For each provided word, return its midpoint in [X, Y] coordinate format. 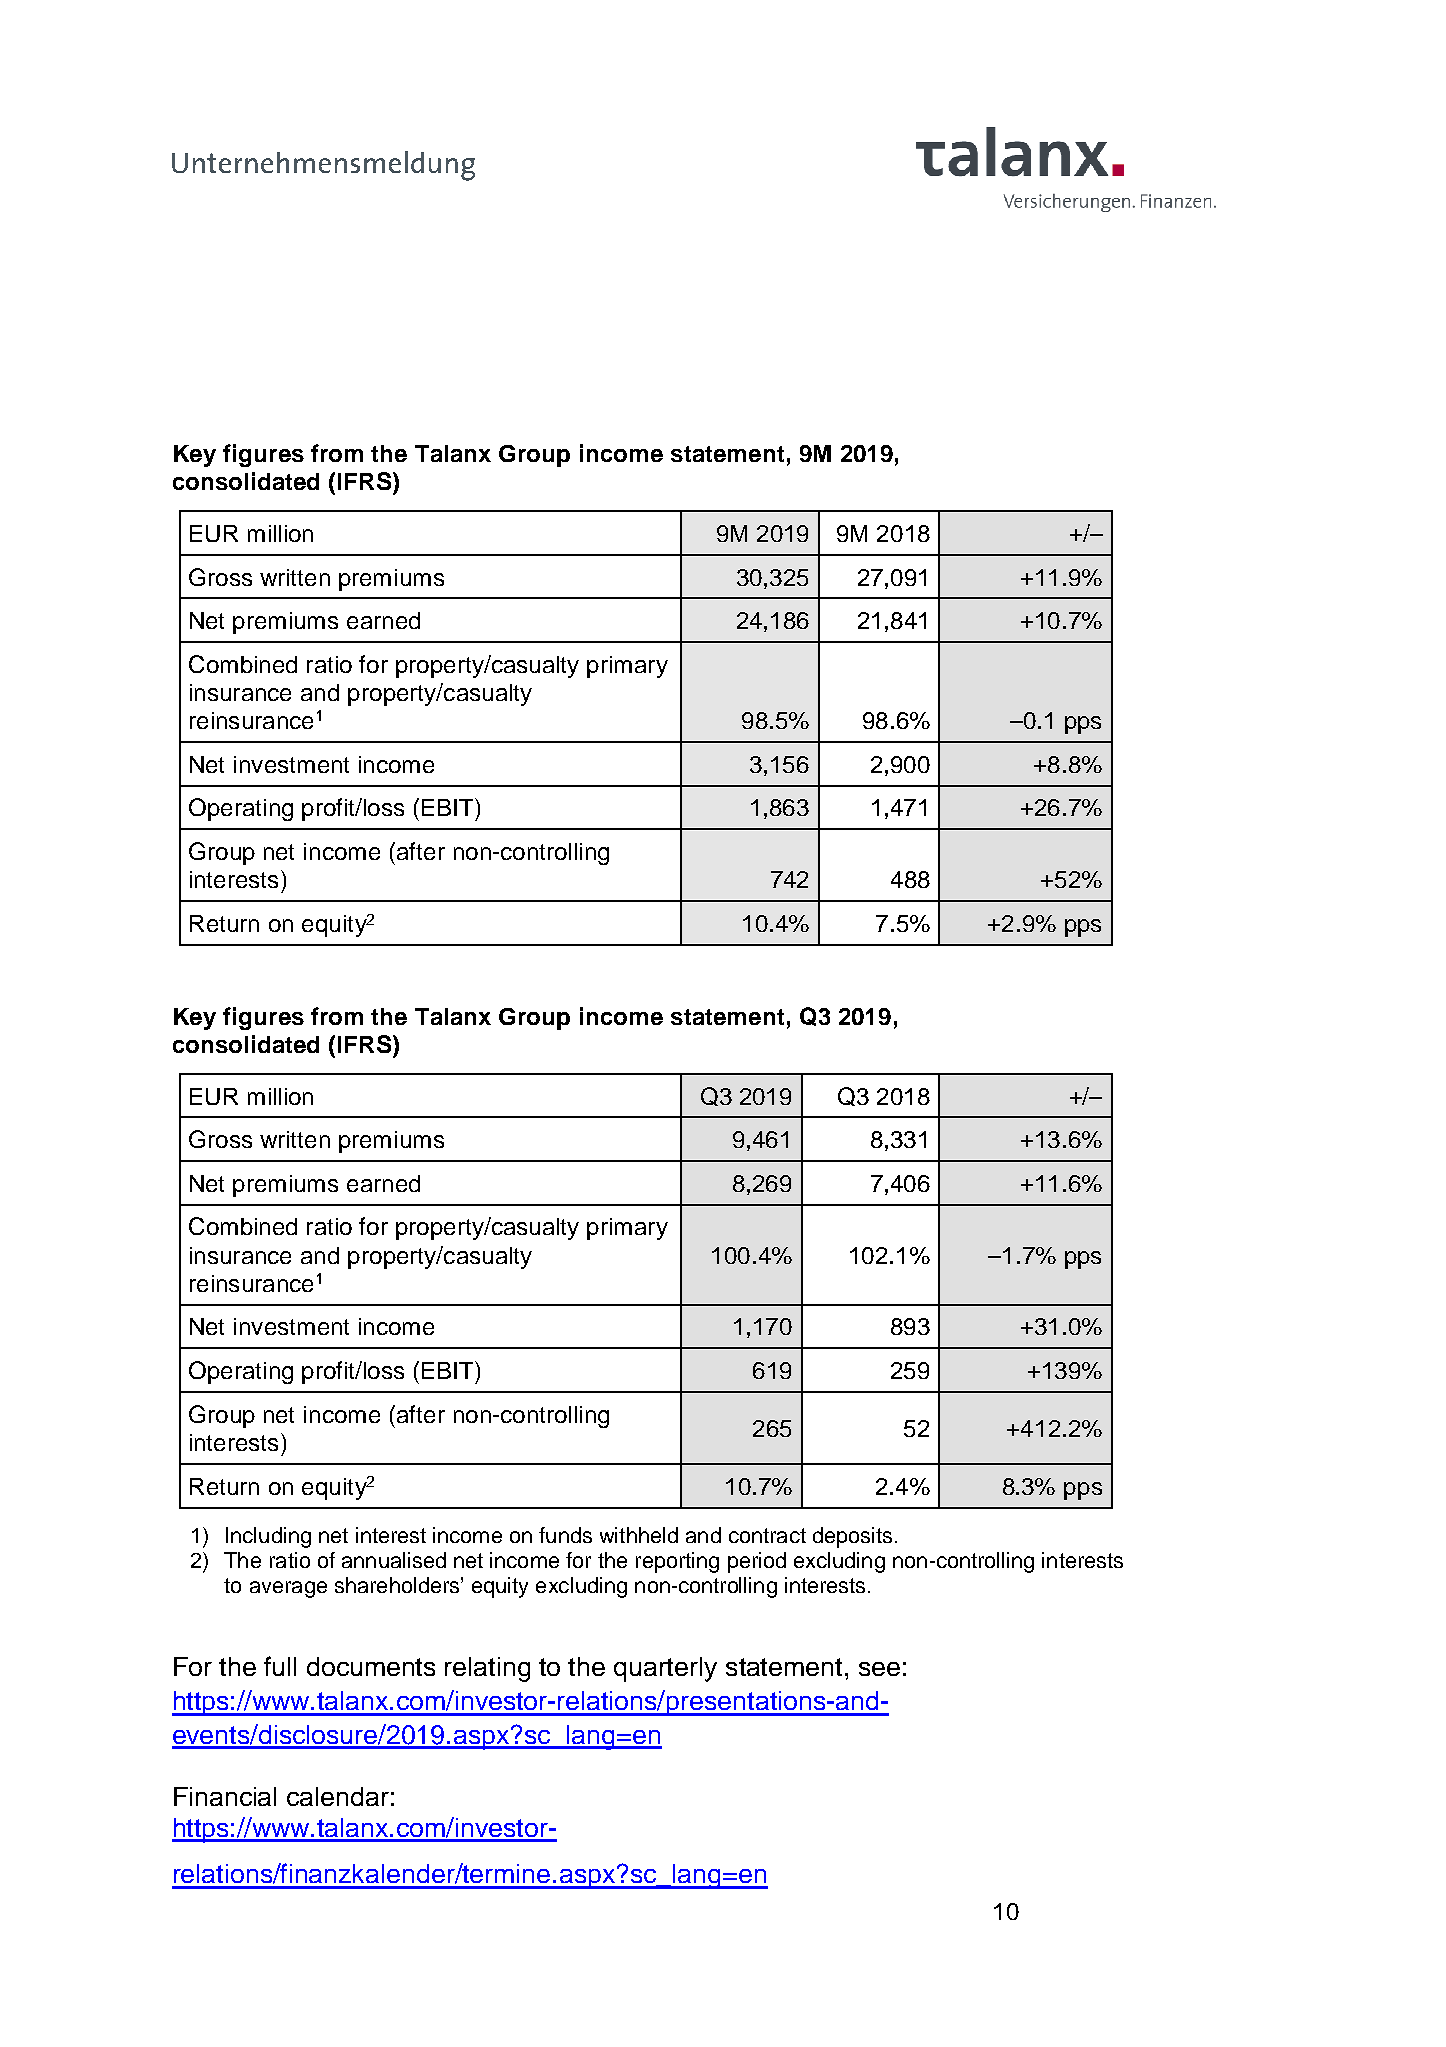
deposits [852, 1537]
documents [371, 1666]
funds [565, 1535]
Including [268, 1537]
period [757, 1562]
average [288, 1589]
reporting [677, 1562]
